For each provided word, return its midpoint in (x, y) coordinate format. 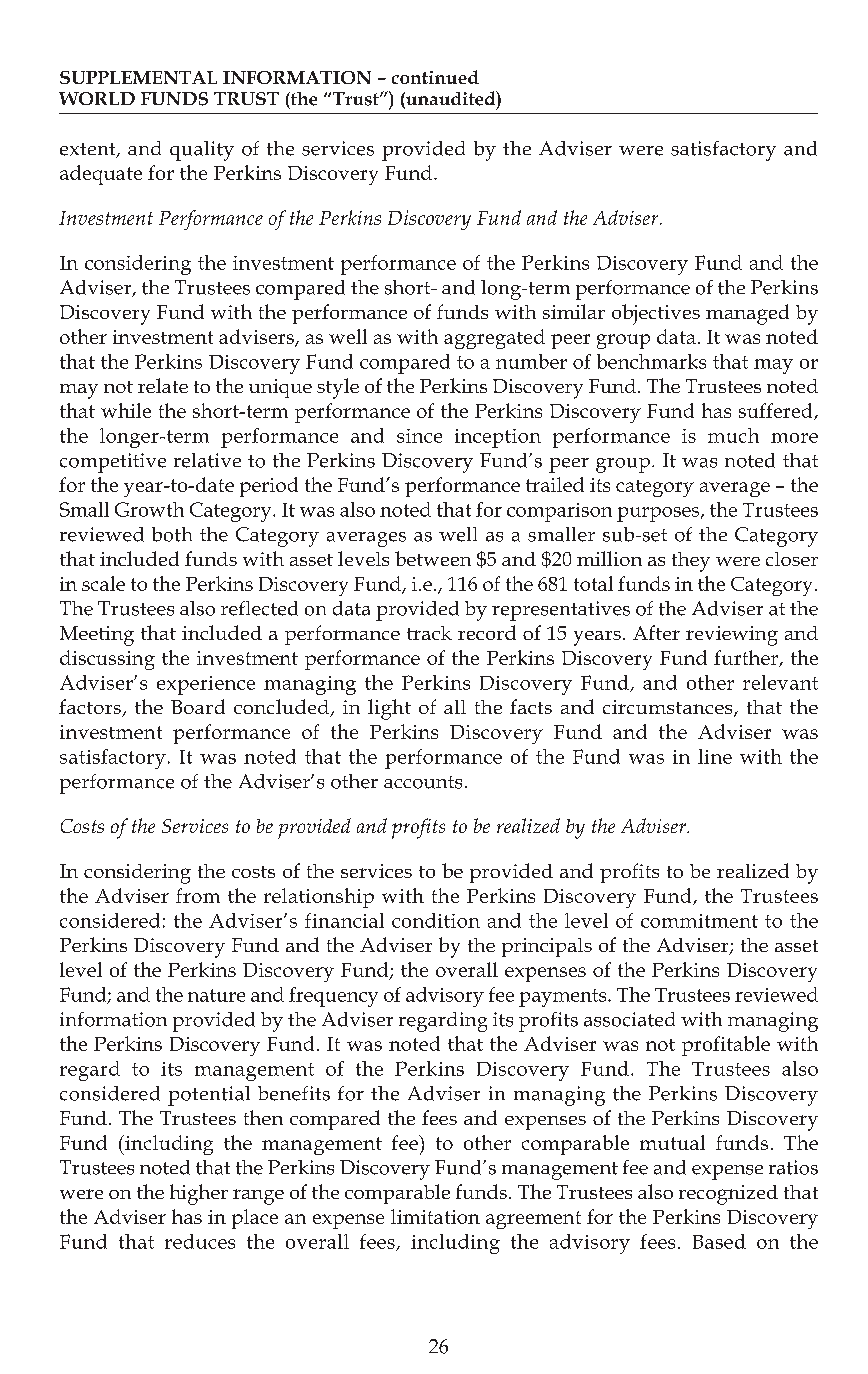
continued (435, 77)
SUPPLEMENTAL (138, 77)
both (172, 534)
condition (436, 920)
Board (198, 706)
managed (747, 314)
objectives (656, 314)
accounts (423, 782)
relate (163, 385)
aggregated (494, 339)
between (433, 558)
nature (216, 995)
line (715, 756)
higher (199, 1194)
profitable (726, 1046)
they (691, 562)
